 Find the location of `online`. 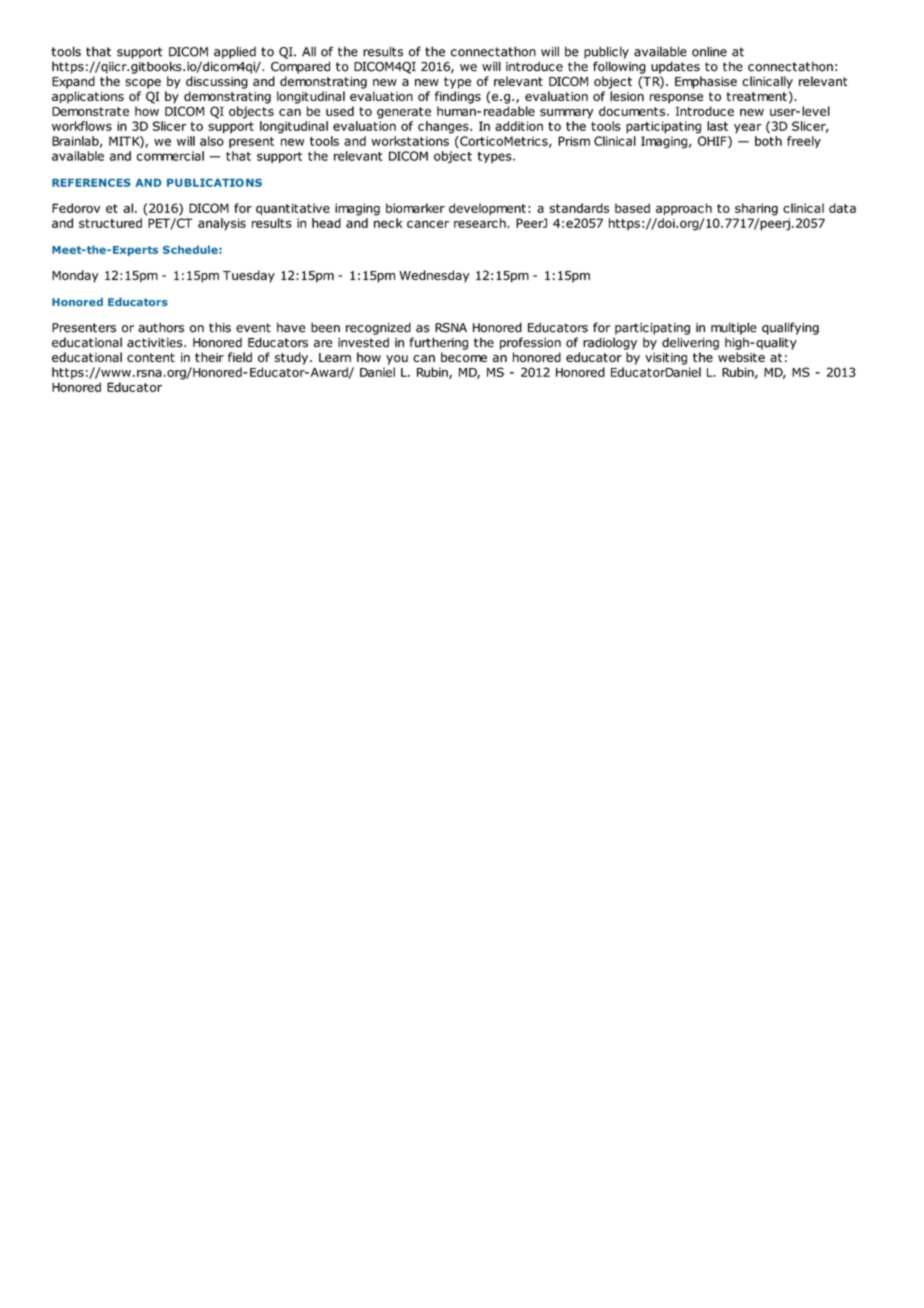

online is located at coordinates (709, 51).
